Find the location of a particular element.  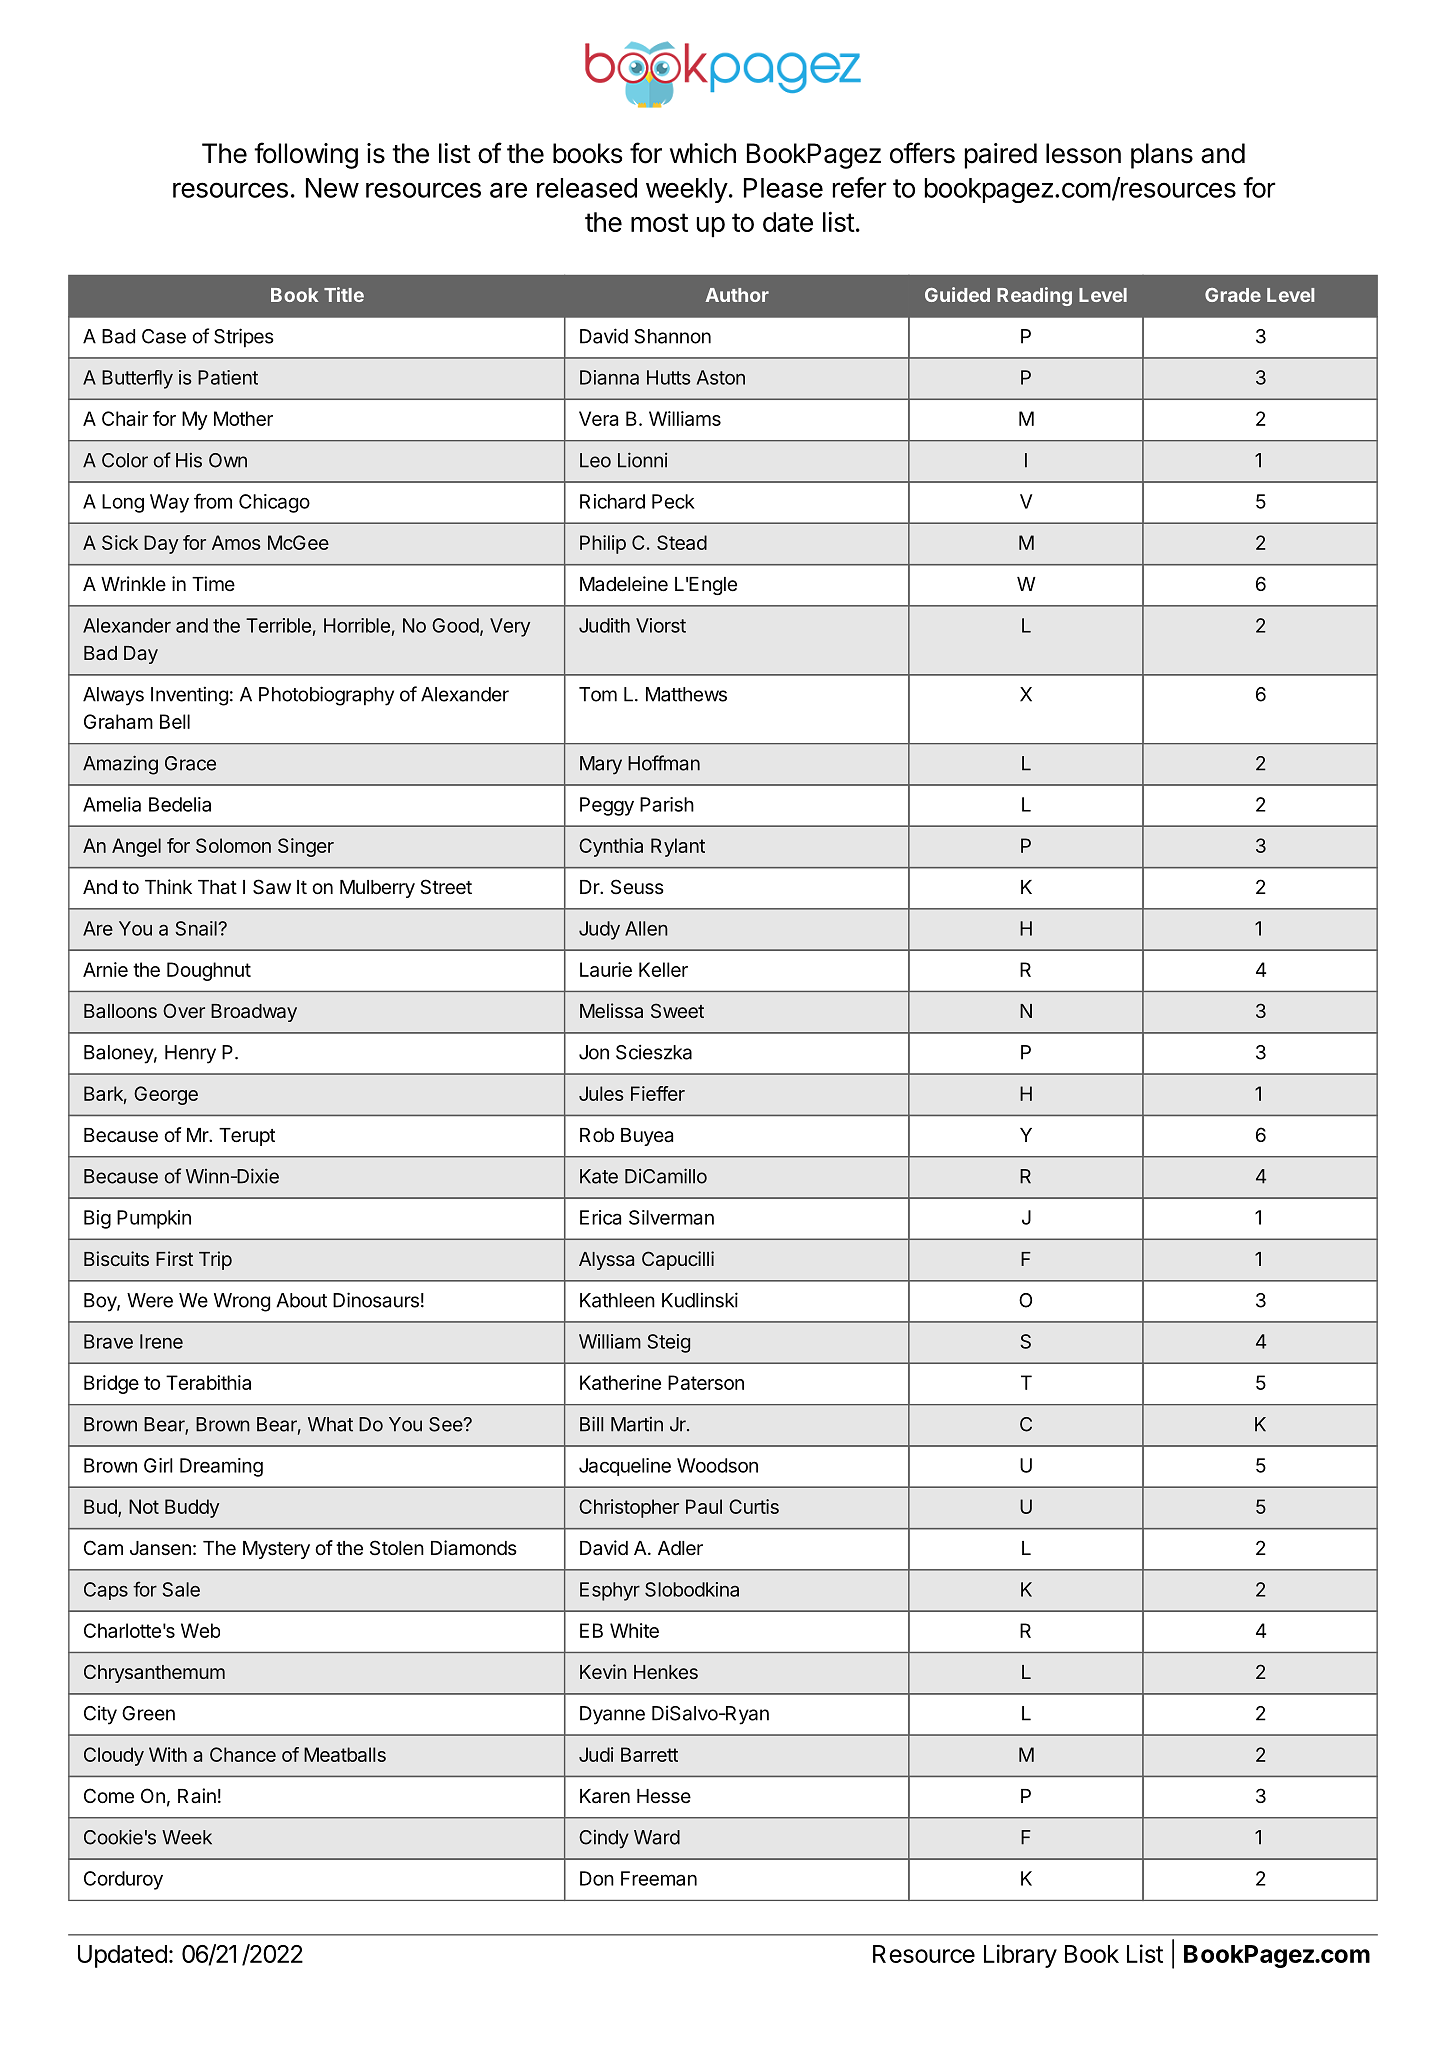

most is located at coordinates (659, 222).
